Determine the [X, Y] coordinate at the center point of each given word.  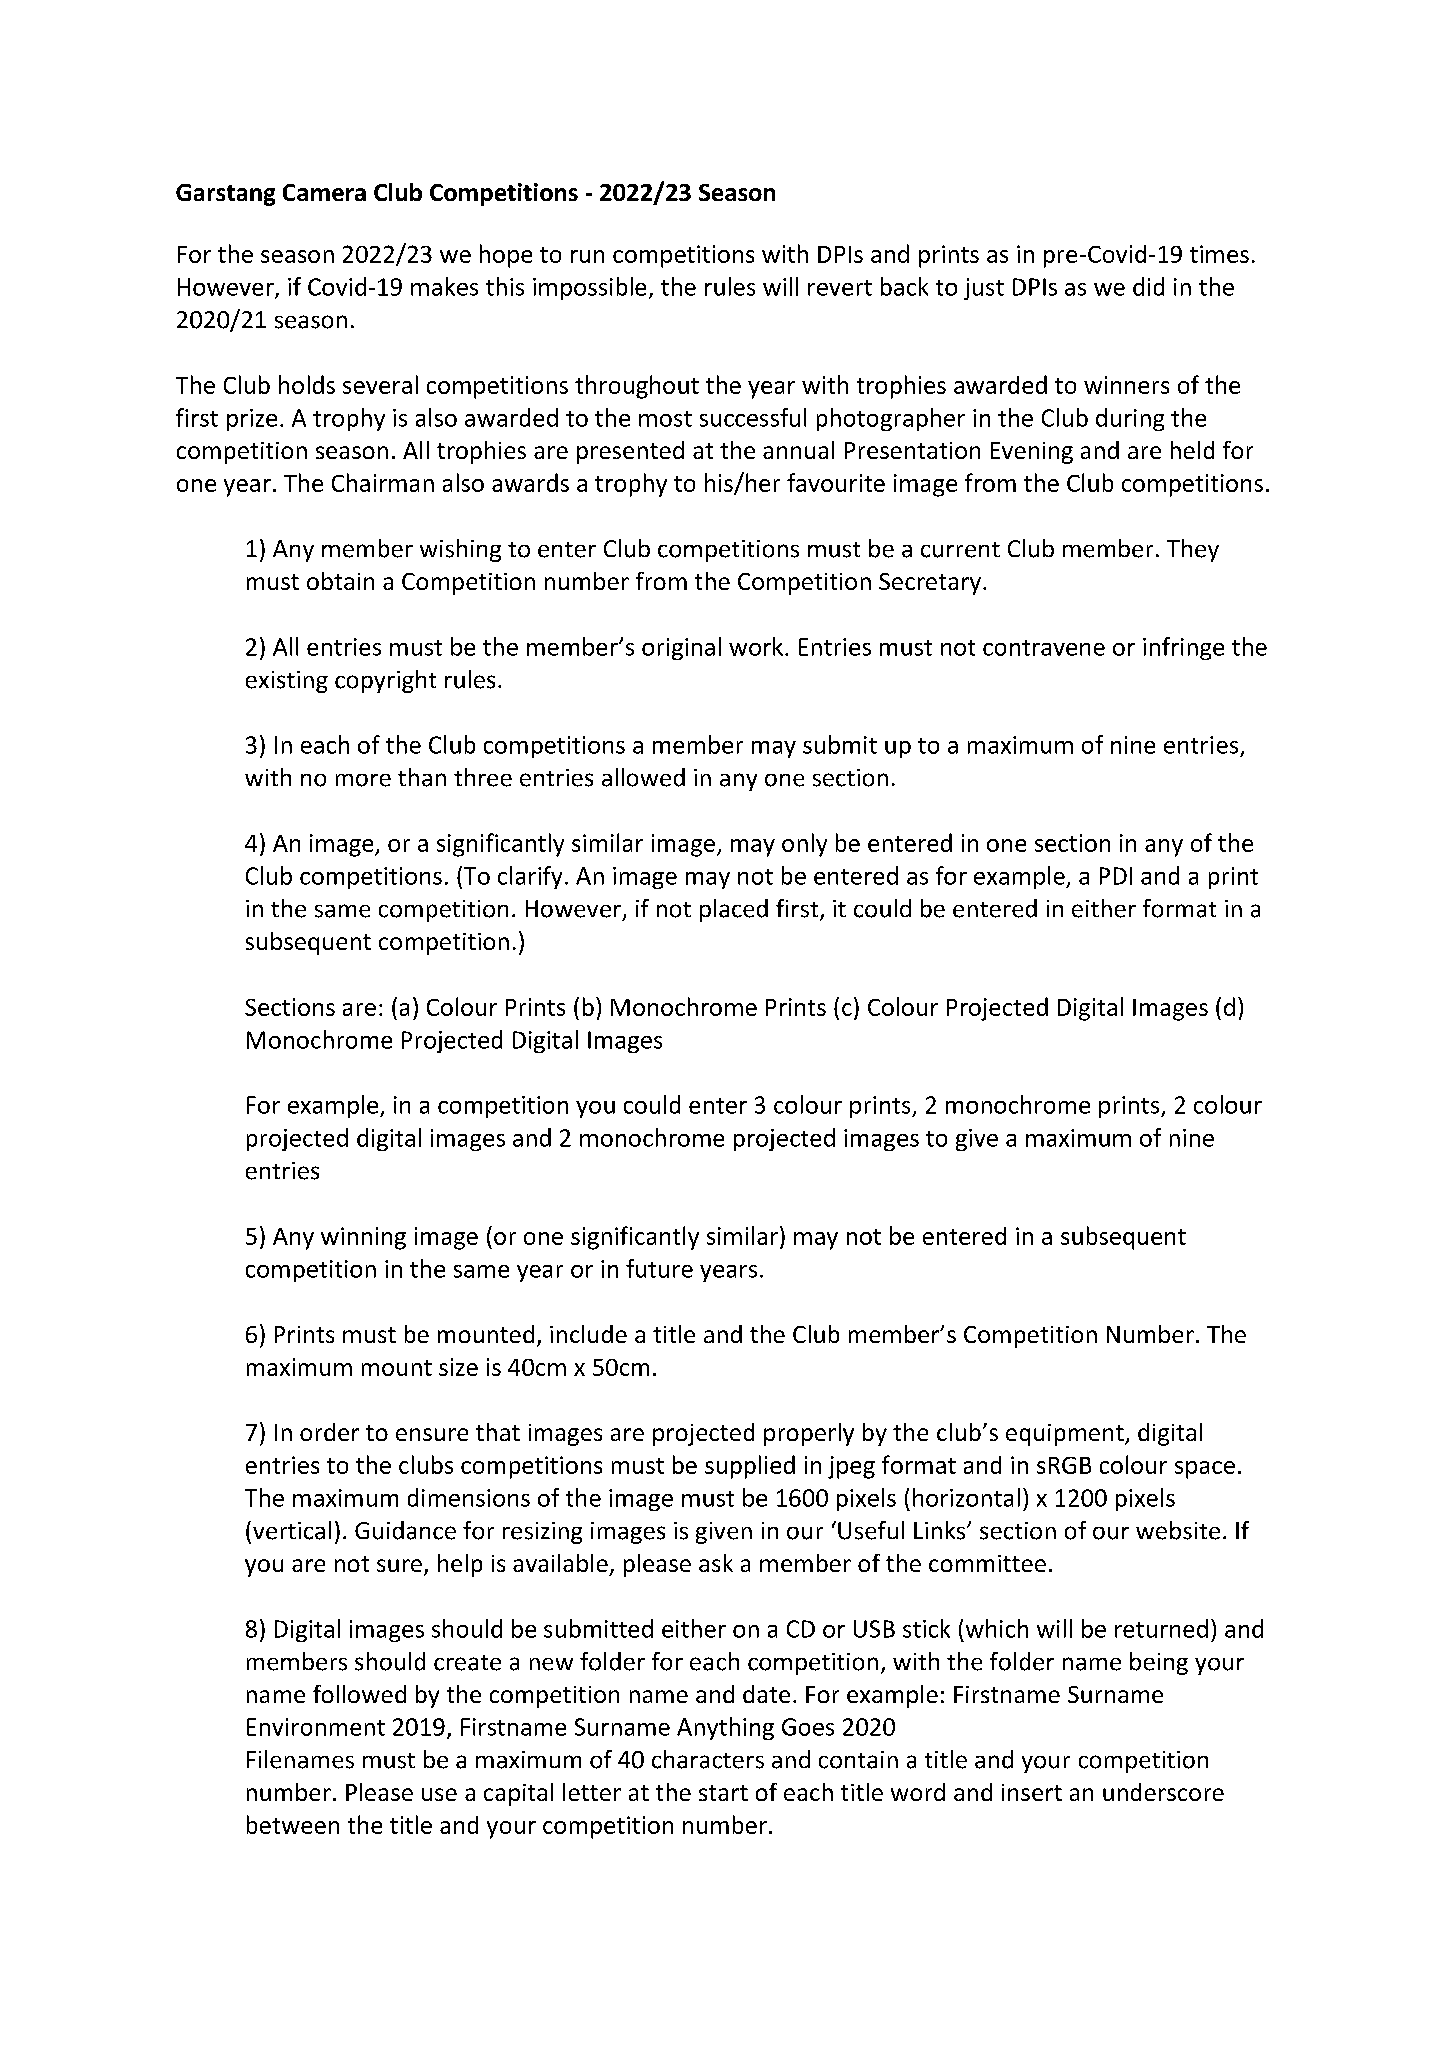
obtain [340, 581]
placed [734, 910]
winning [363, 1238]
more [363, 780]
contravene [1044, 648]
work [757, 646]
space [1205, 1470]
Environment [316, 1727]
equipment [1066, 1435]
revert [840, 288]
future [659, 1268]
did [1148, 286]
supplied [750, 1467]
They [1193, 550]
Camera [324, 192]
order [329, 1432]
